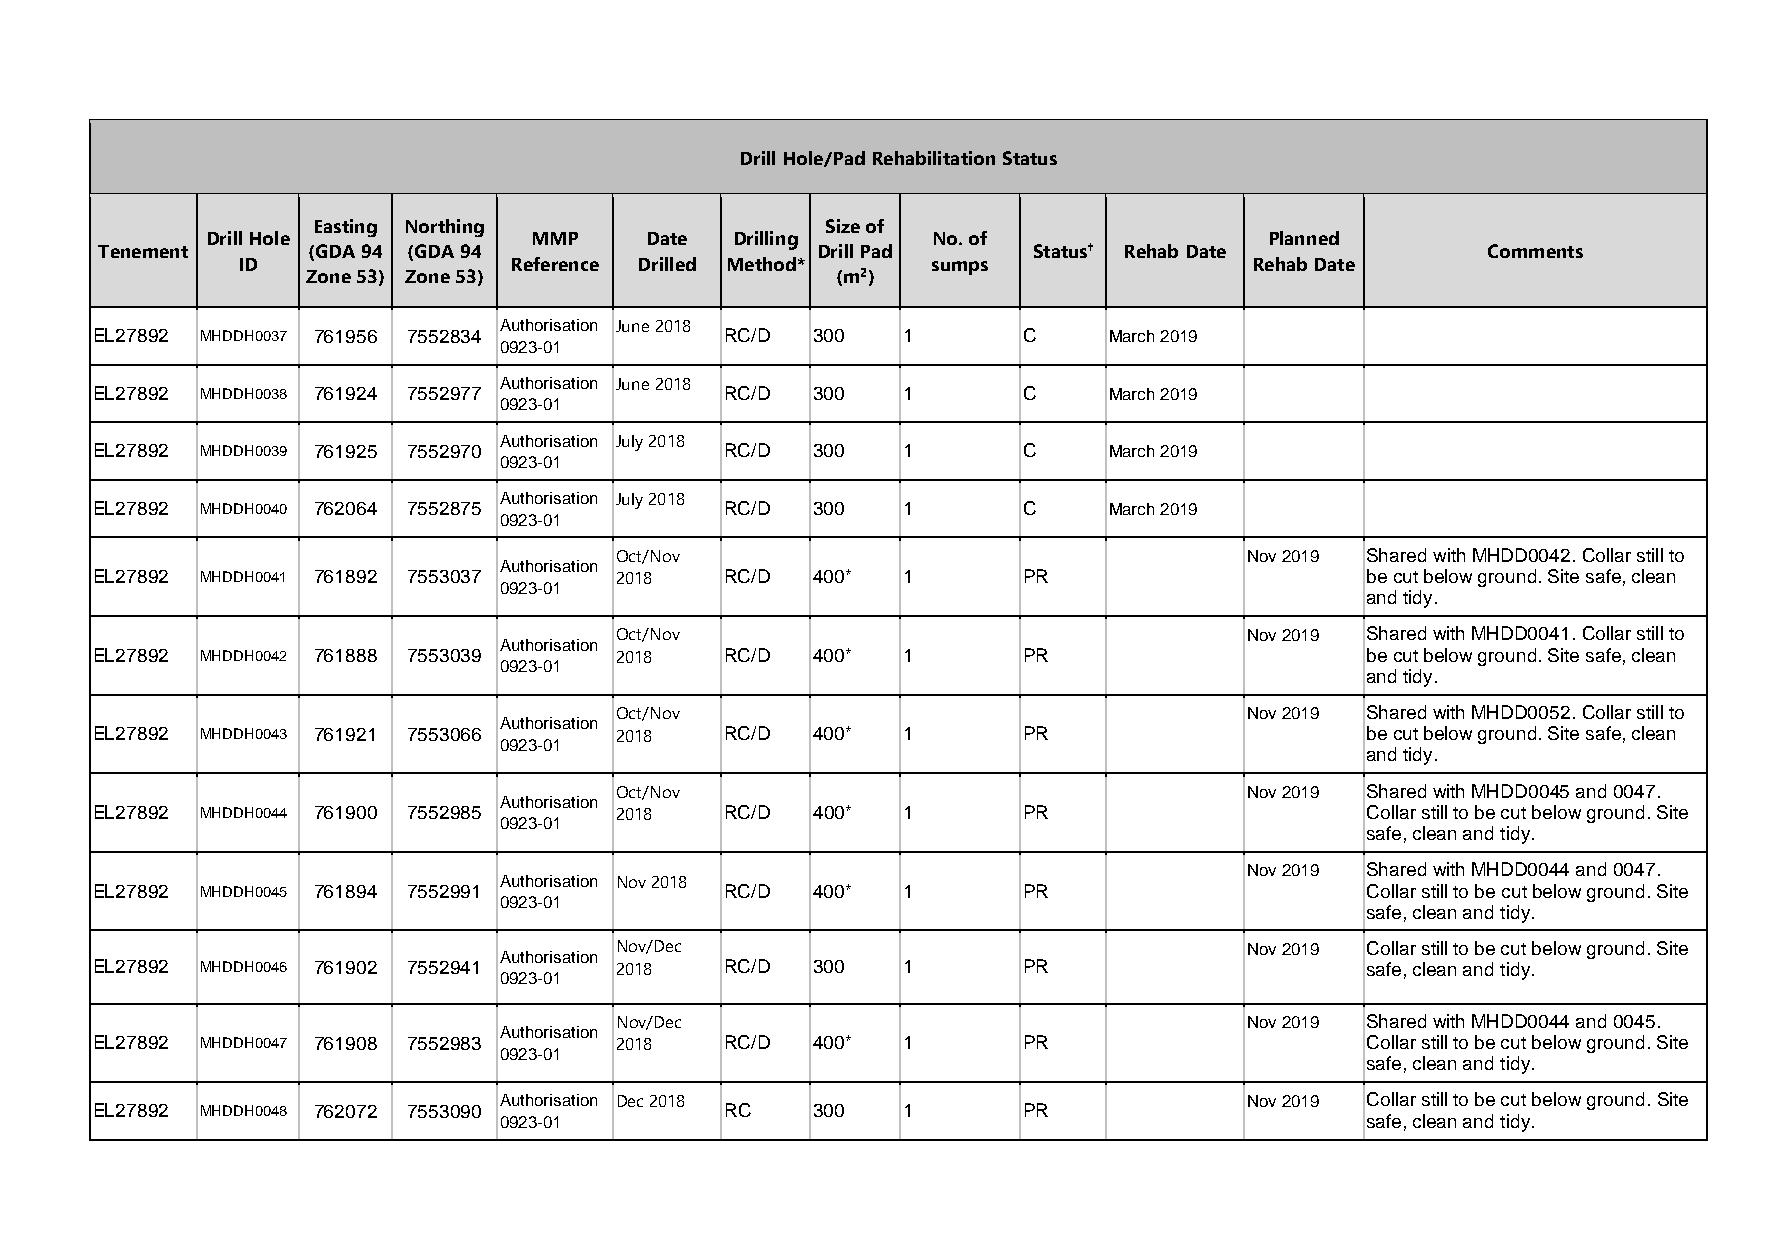  I want to click on Planned, so click(1304, 238).
